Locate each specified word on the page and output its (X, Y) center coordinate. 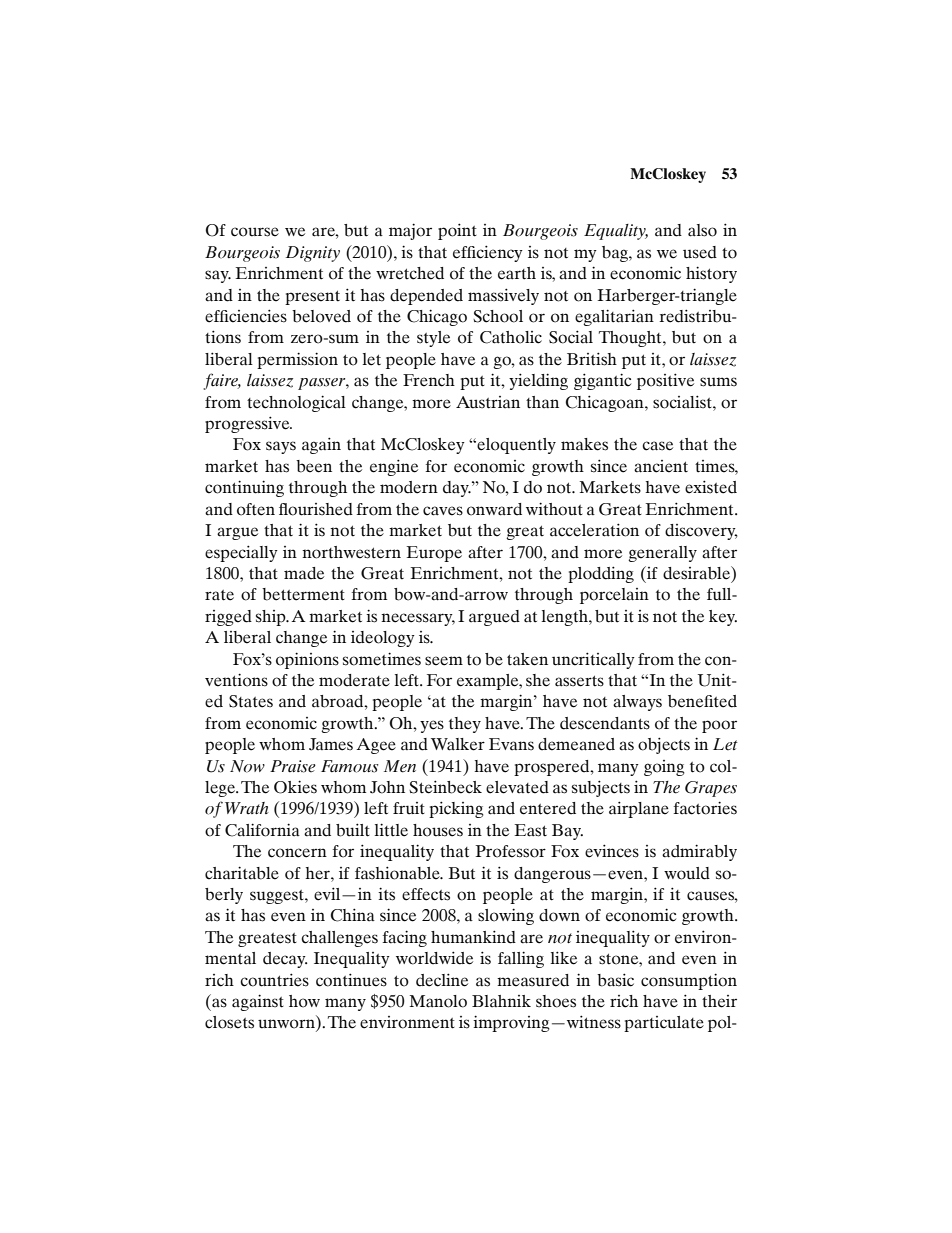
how (304, 1001)
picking (456, 809)
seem (444, 661)
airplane (639, 809)
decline (442, 980)
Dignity (313, 254)
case (657, 446)
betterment (303, 594)
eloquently (515, 446)
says (281, 447)
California (262, 830)
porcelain (614, 596)
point (457, 231)
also (702, 230)
